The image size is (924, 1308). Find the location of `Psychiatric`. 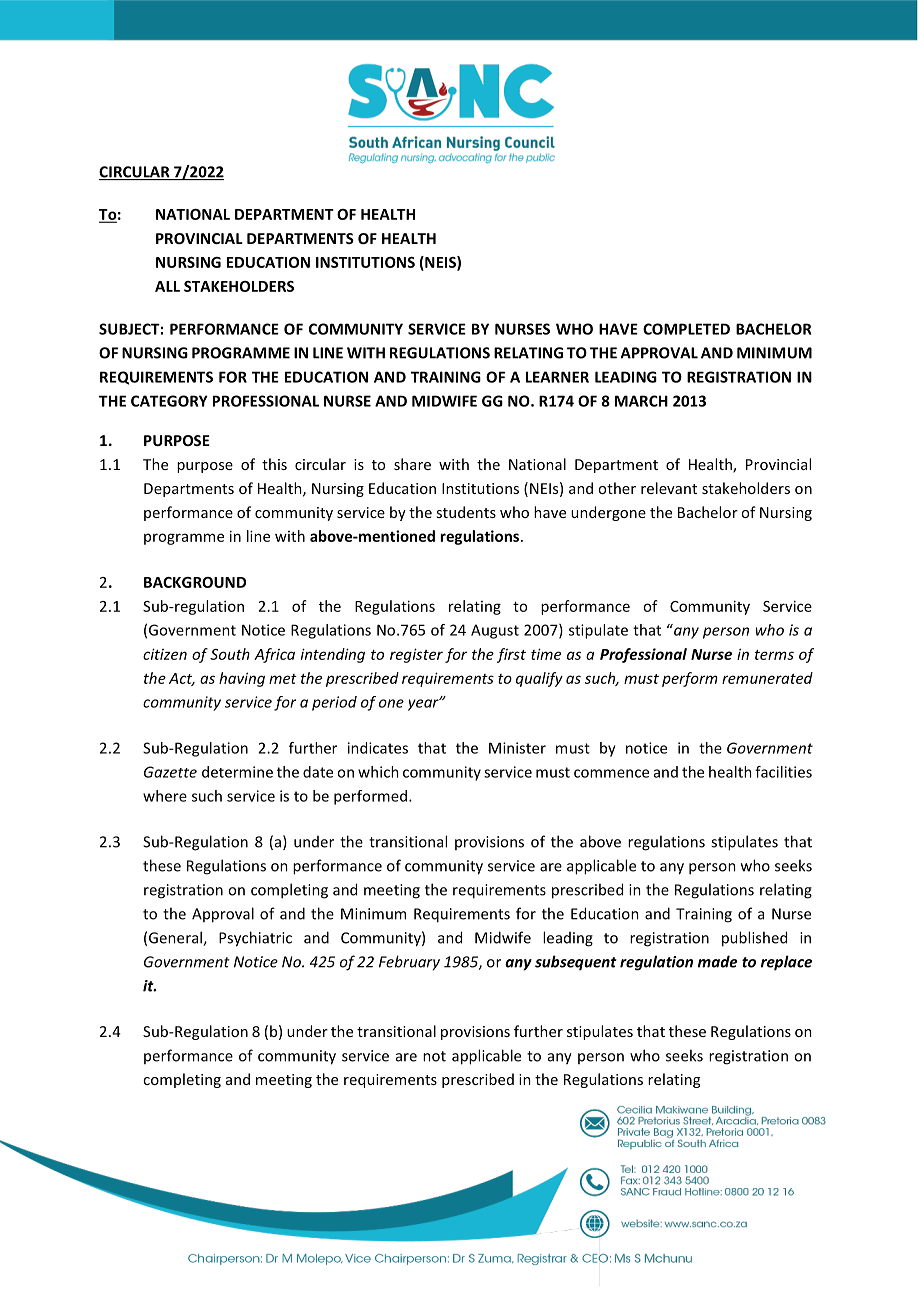

Psychiatric is located at coordinates (255, 939).
